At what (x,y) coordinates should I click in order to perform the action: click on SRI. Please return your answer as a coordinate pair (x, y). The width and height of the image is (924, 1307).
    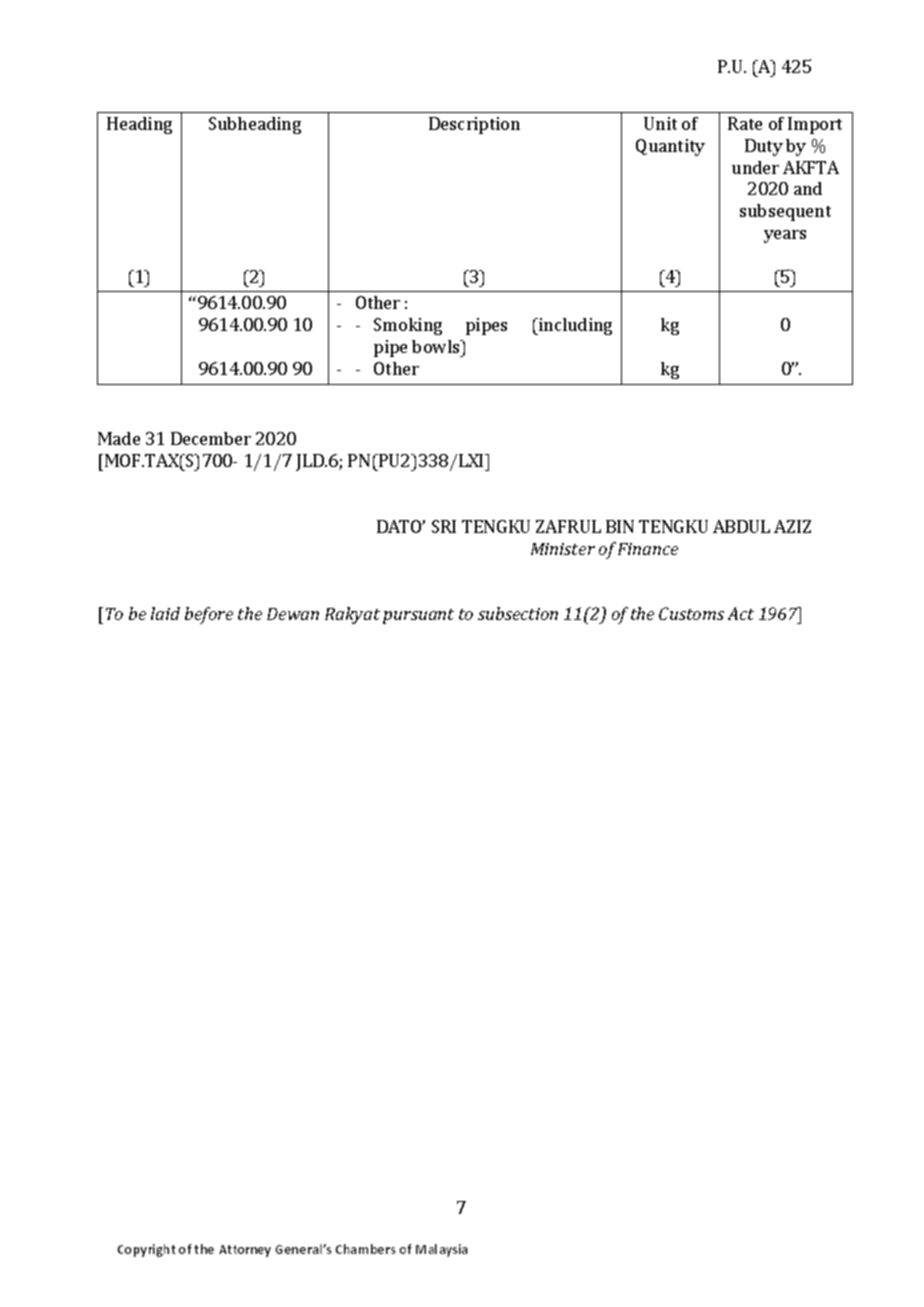
    Looking at the image, I should click on (444, 526).
